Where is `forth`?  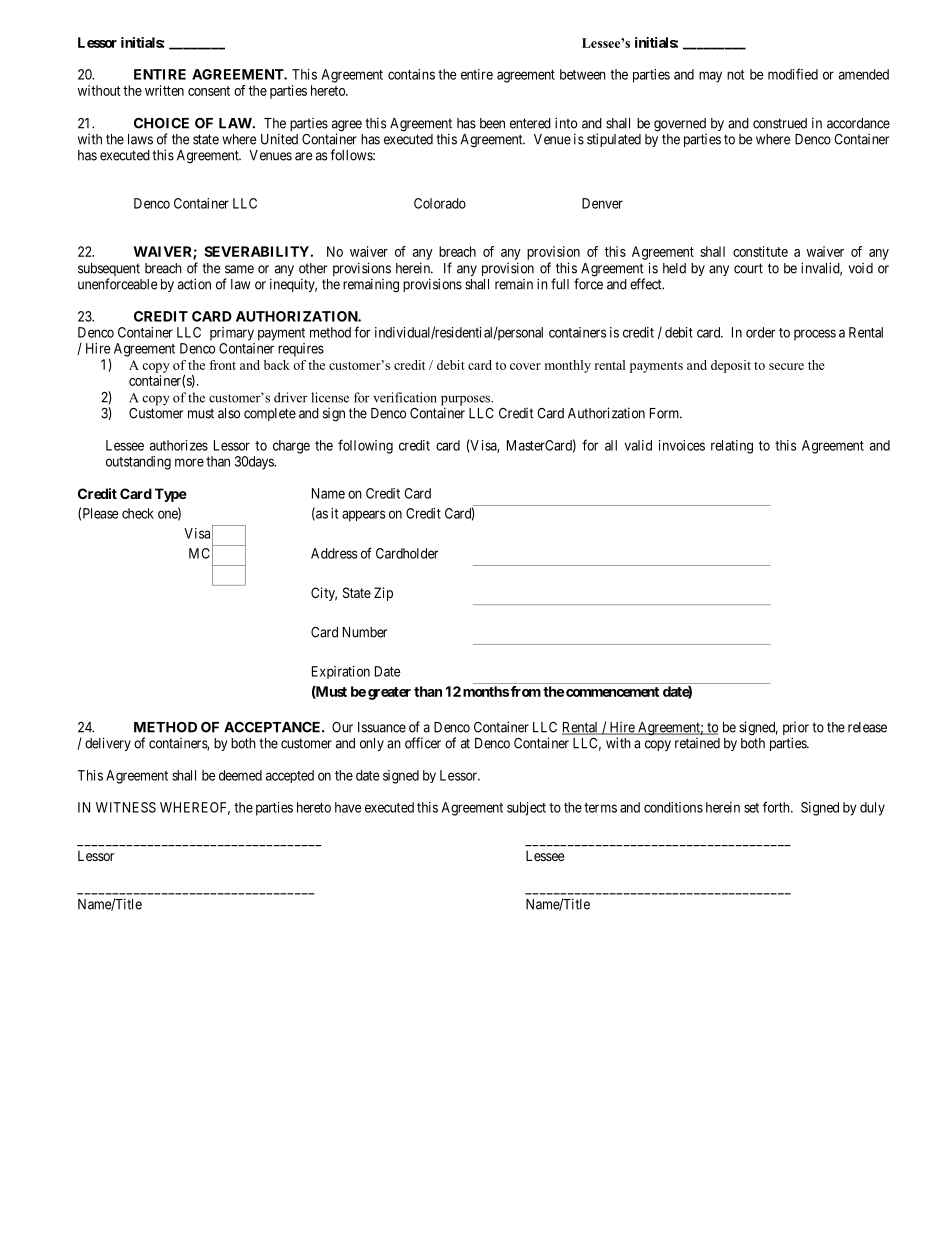
forth is located at coordinates (777, 807).
